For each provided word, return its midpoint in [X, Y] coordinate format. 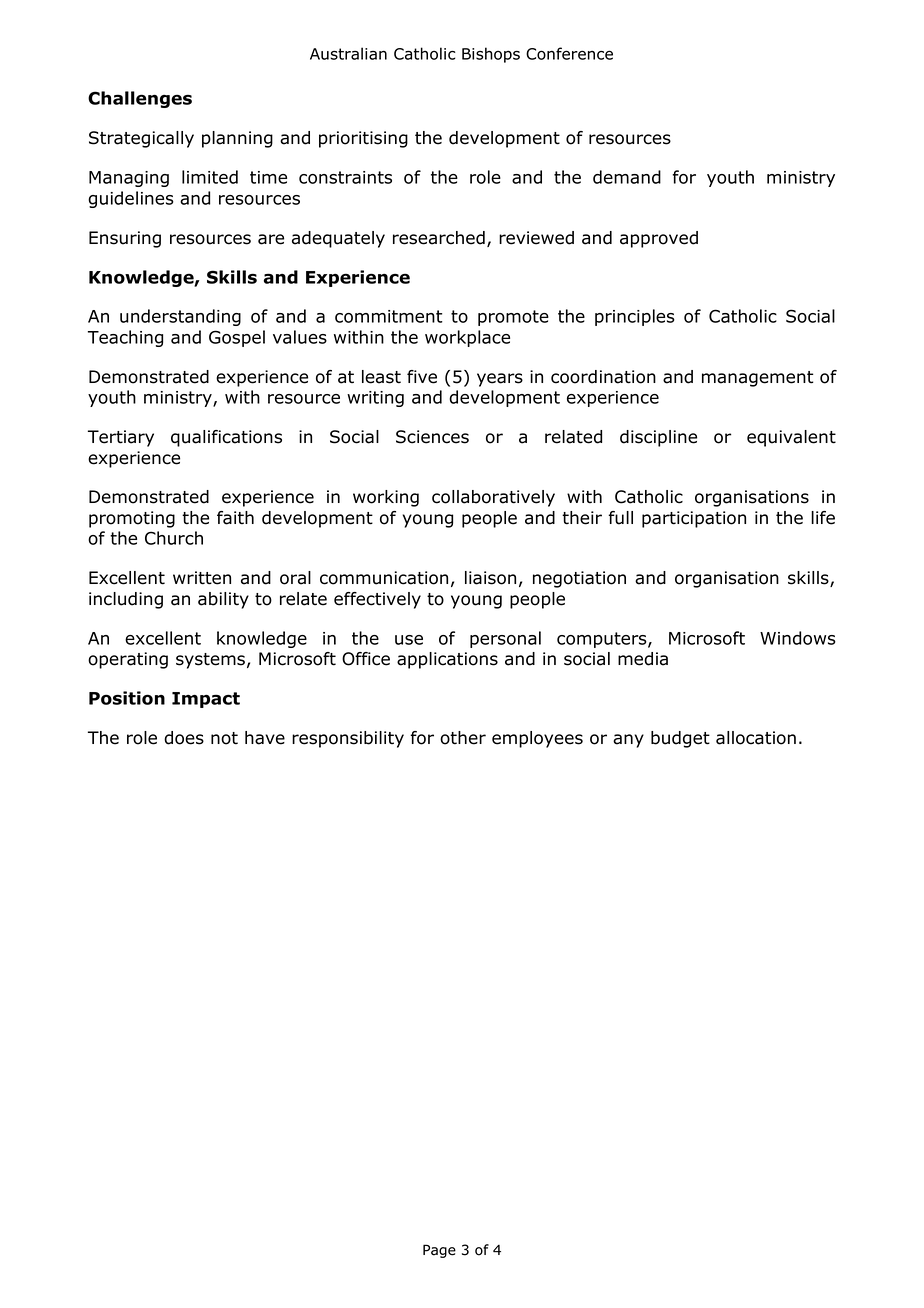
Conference [569, 53]
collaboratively [493, 498]
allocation [756, 738]
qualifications [226, 438]
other [463, 738]
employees [537, 739]
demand [627, 177]
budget [680, 739]
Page [439, 1251]
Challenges [140, 99]
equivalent [791, 438]
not [224, 738]
